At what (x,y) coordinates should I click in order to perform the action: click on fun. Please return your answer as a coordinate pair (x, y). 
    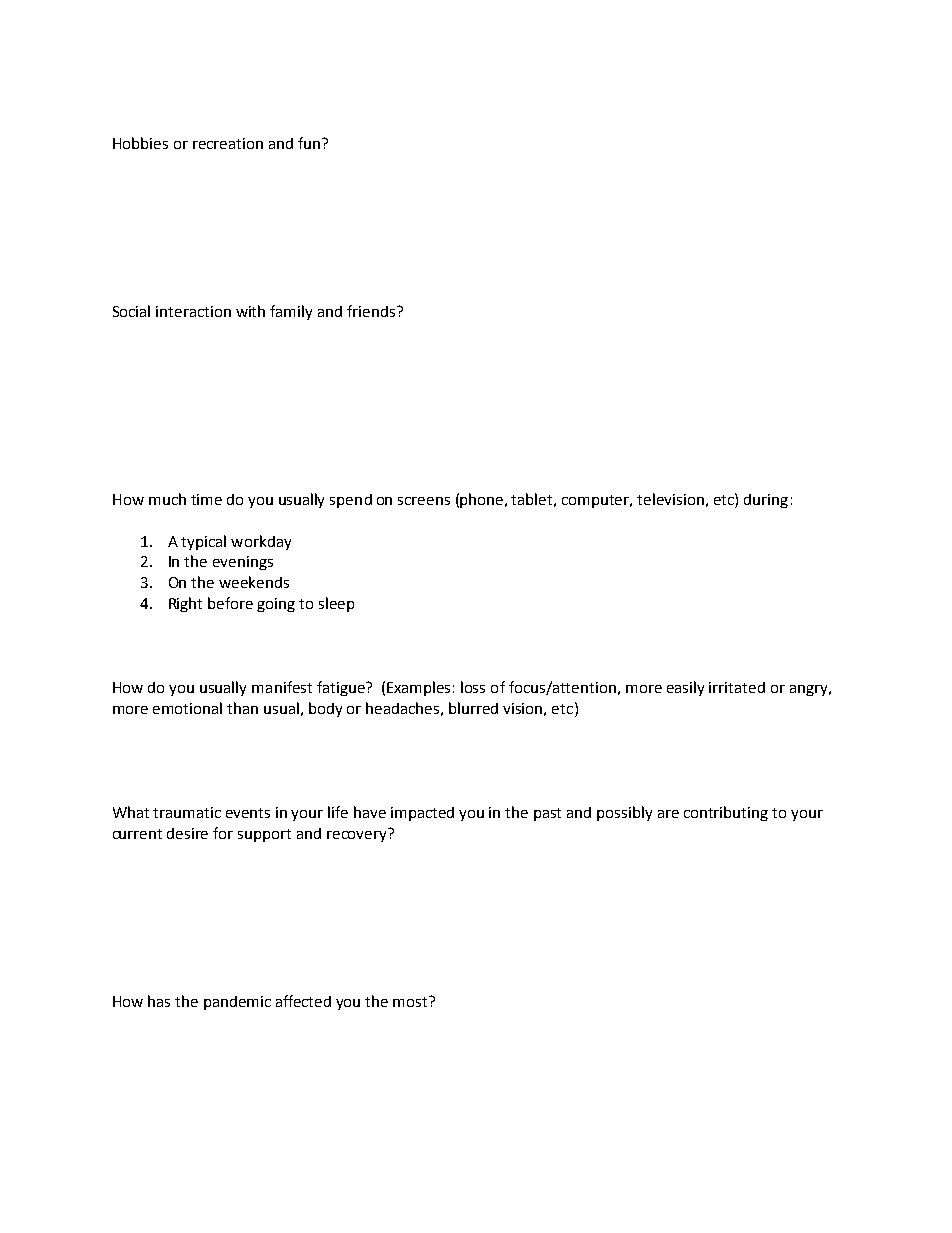
    Looking at the image, I should click on (309, 143).
